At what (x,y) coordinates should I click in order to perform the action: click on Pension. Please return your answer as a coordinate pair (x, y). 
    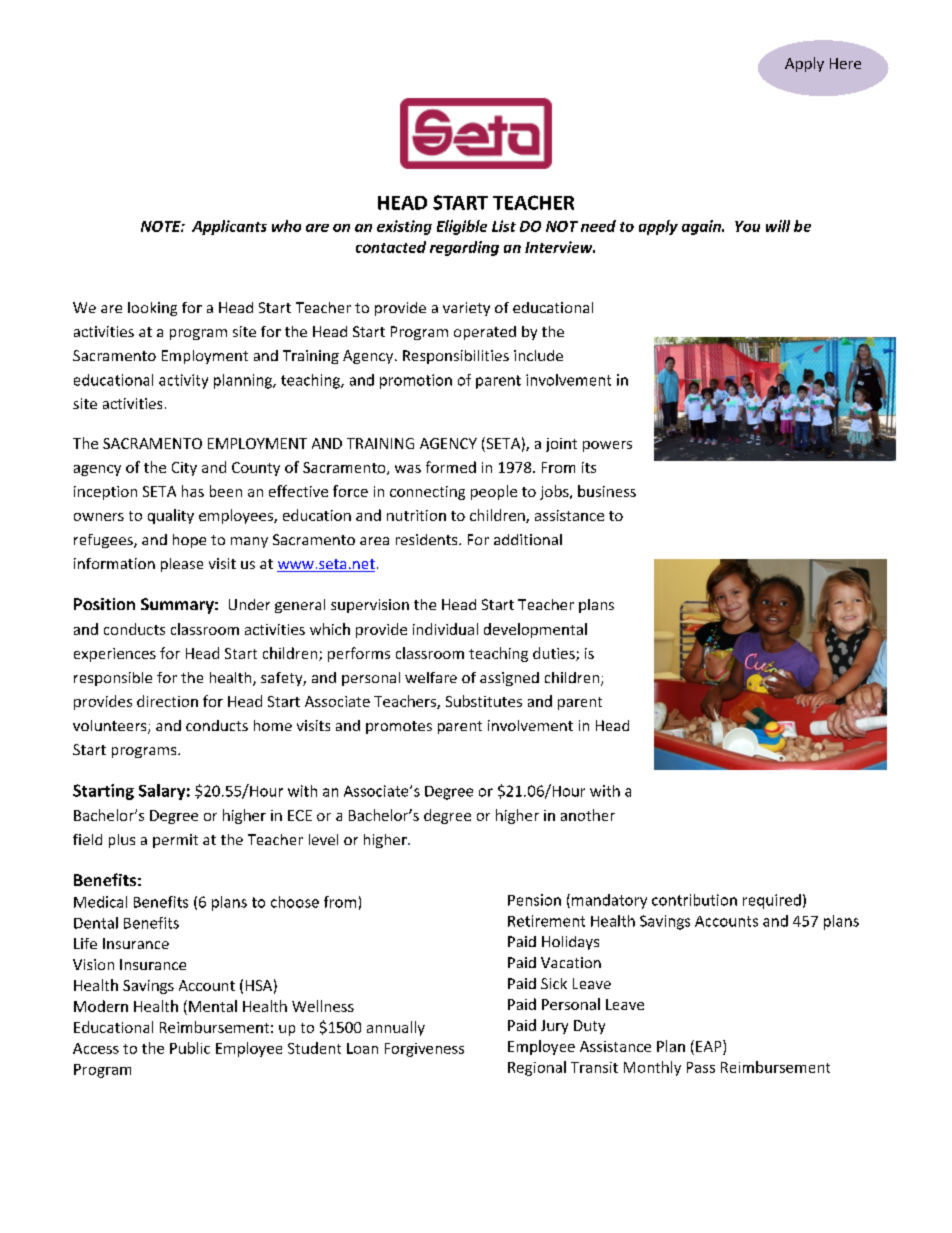
    Looking at the image, I should click on (534, 900).
